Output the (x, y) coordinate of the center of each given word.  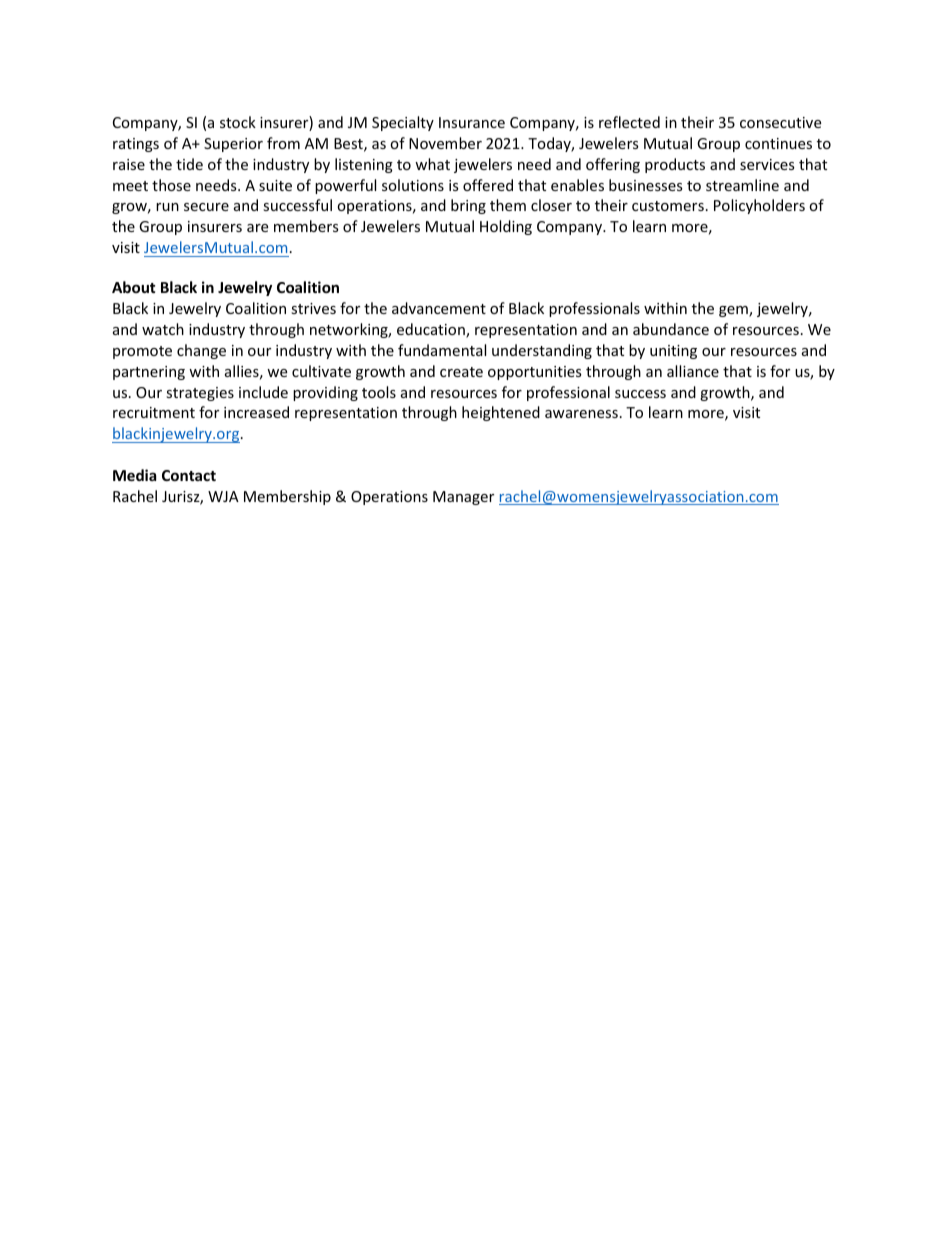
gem (734, 311)
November (445, 143)
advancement (439, 308)
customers (668, 206)
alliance (693, 371)
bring (468, 206)
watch (163, 329)
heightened (501, 413)
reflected (629, 122)
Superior (233, 145)
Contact (189, 475)
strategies (200, 394)
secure (206, 207)
